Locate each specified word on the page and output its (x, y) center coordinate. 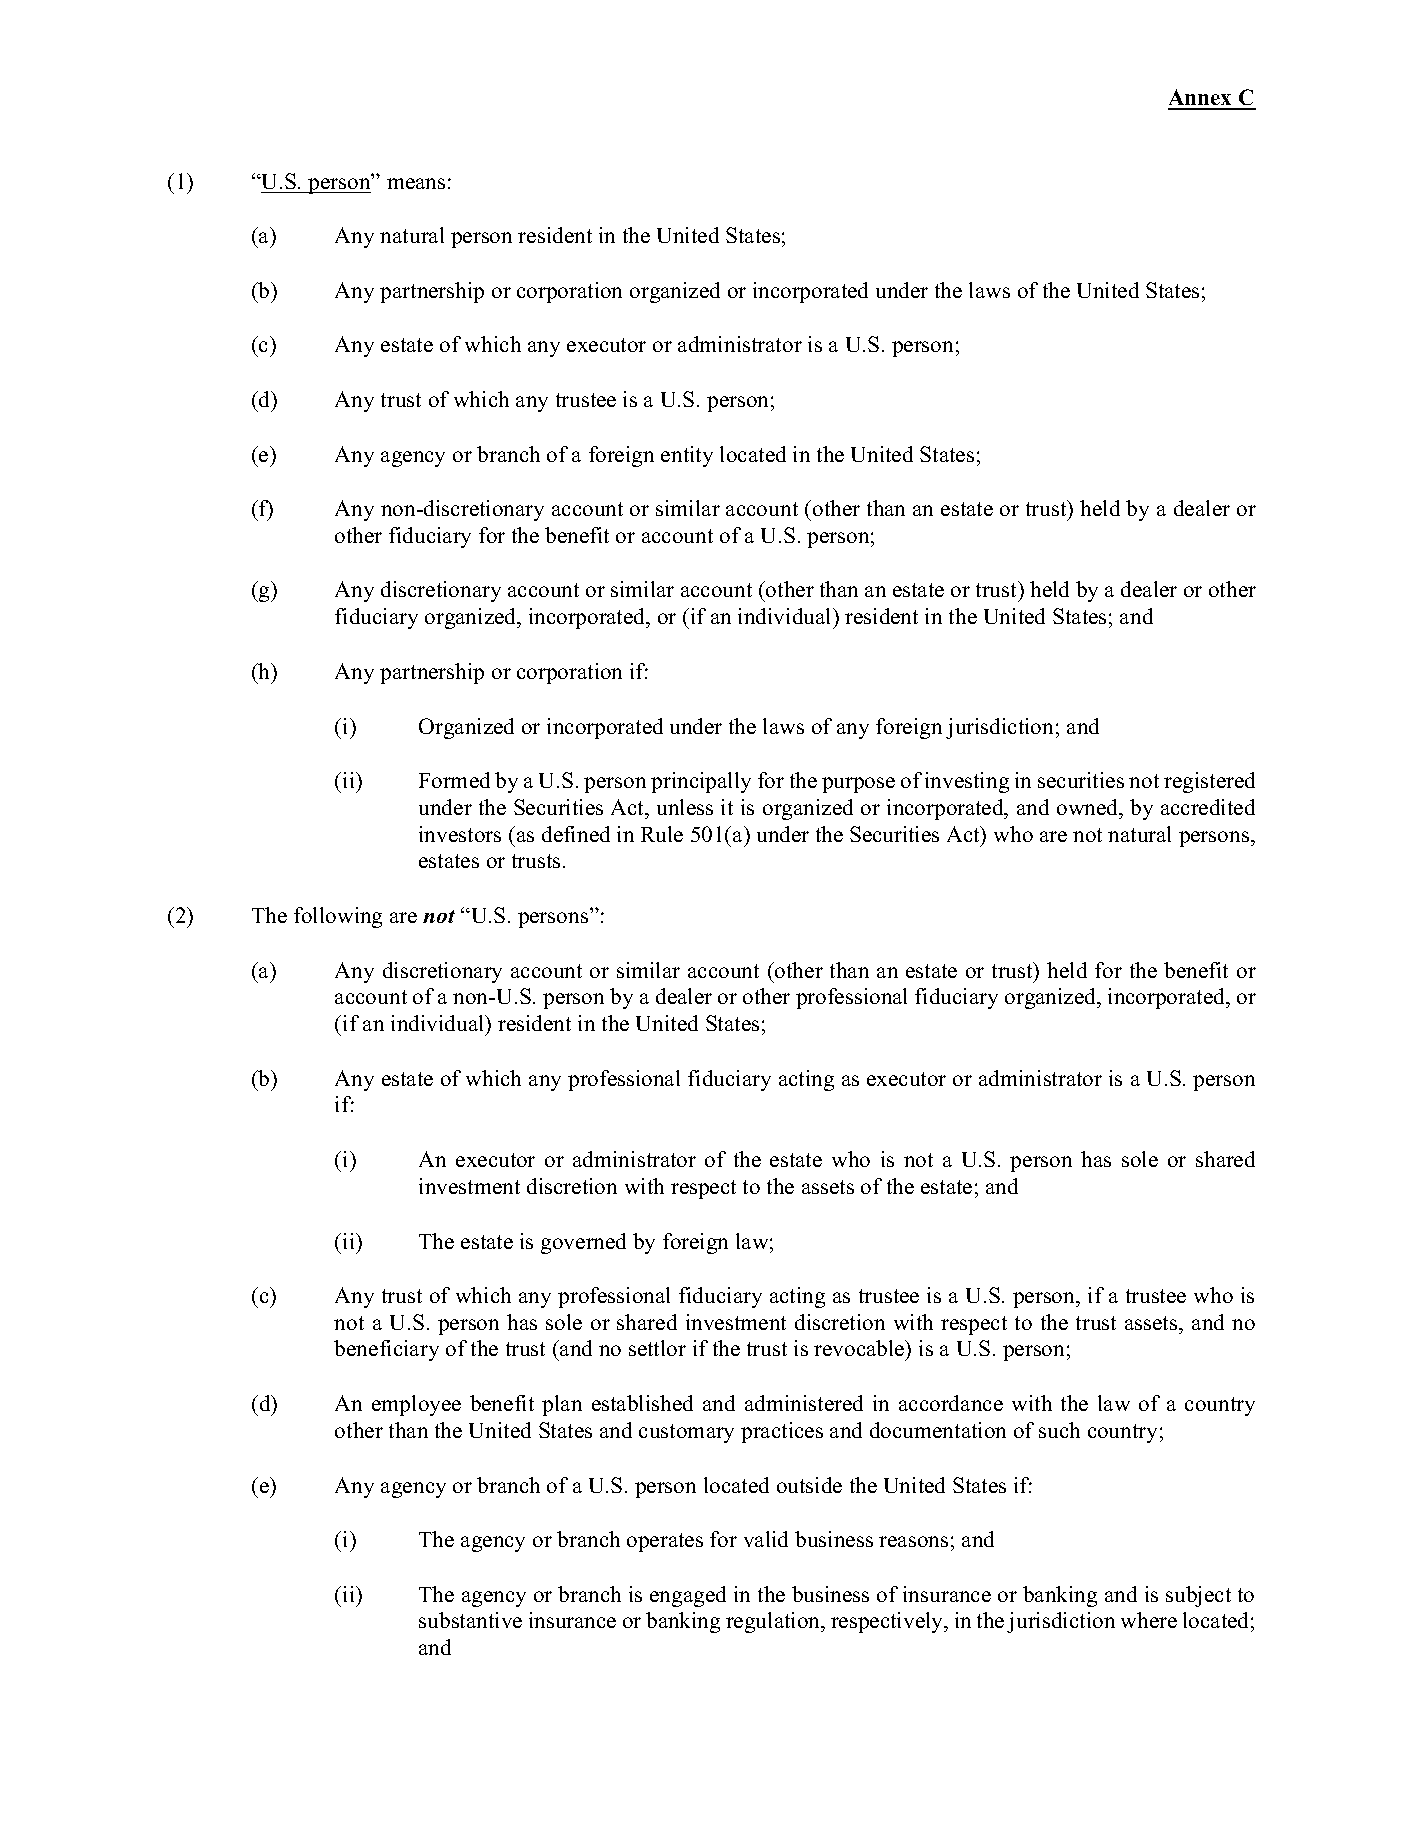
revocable (860, 1350)
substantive (470, 1620)
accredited (1208, 807)
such (1059, 1430)
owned (1089, 807)
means (416, 183)
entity (687, 456)
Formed (454, 780)
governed (583, 1243)
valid (766, 1539)
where (1149, 1620)
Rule (662, 834)
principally (701, 782)
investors (460, 834)
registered (1209, 782)
